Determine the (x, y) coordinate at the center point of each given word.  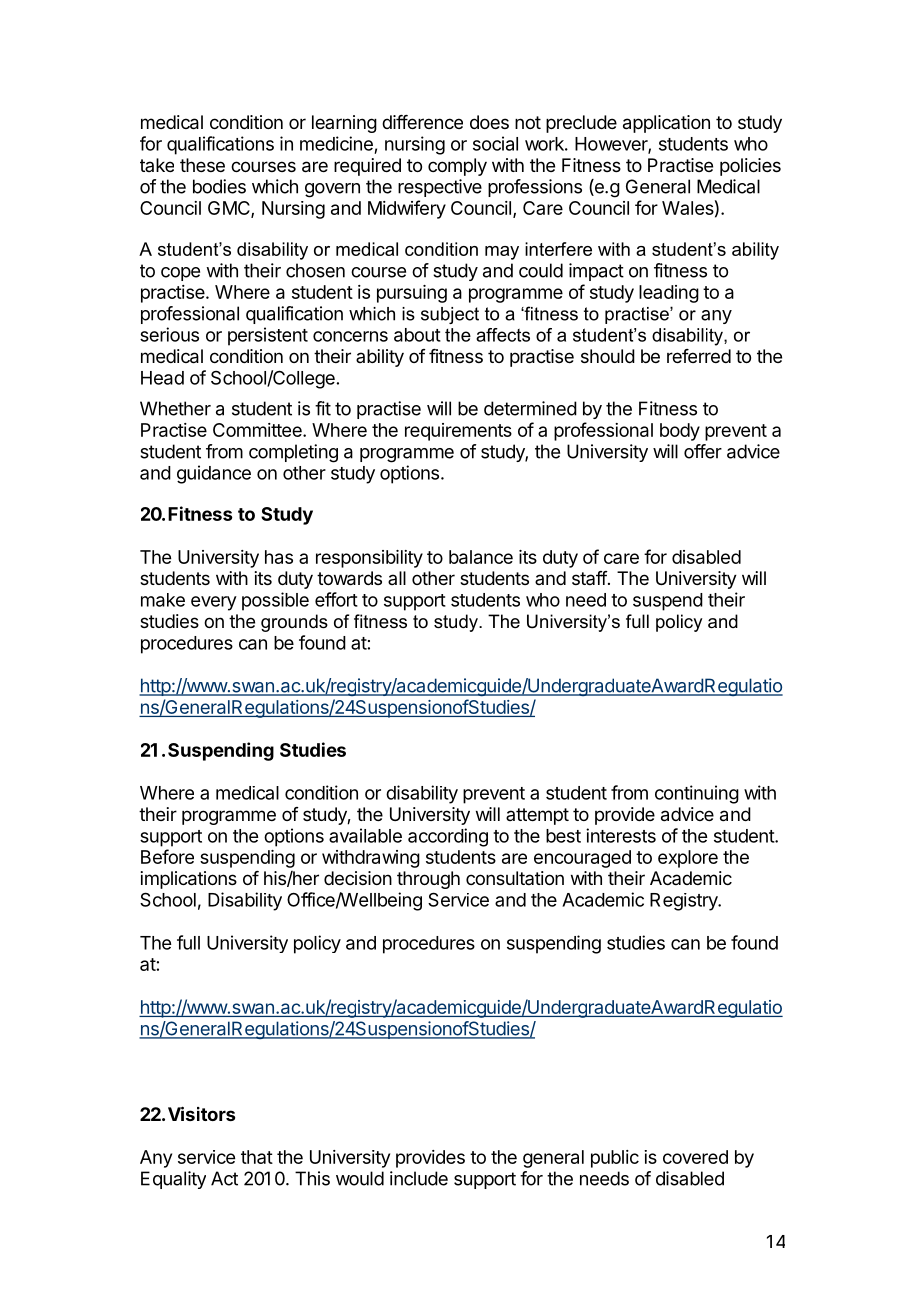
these (202, 165)
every (214, 603)
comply (457, 167)
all (397, 578)
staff (590, 578)
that (257, 1157)
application (666, 124)
